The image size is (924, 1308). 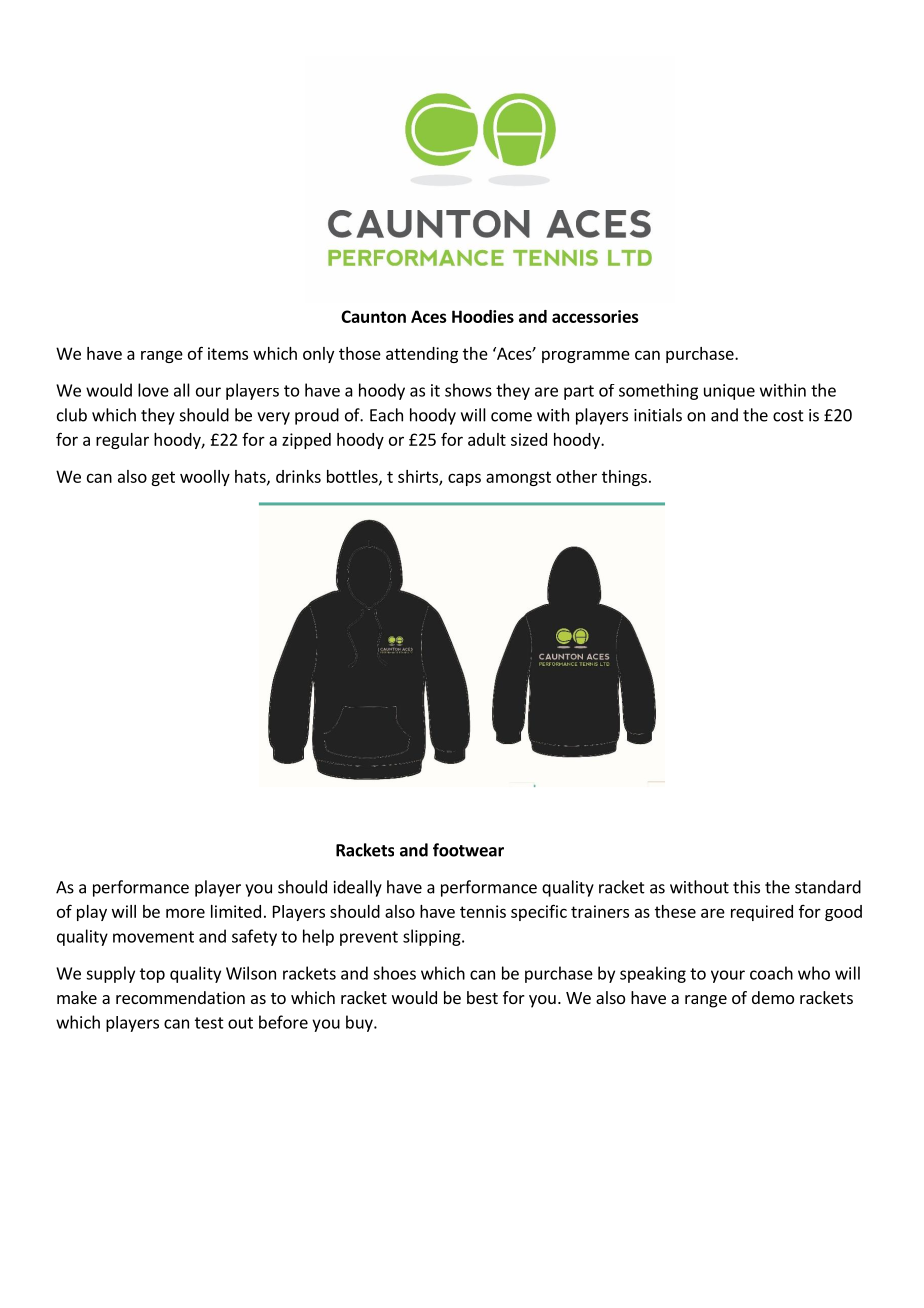 I want to click on attending, so click(x=422, y=355).
